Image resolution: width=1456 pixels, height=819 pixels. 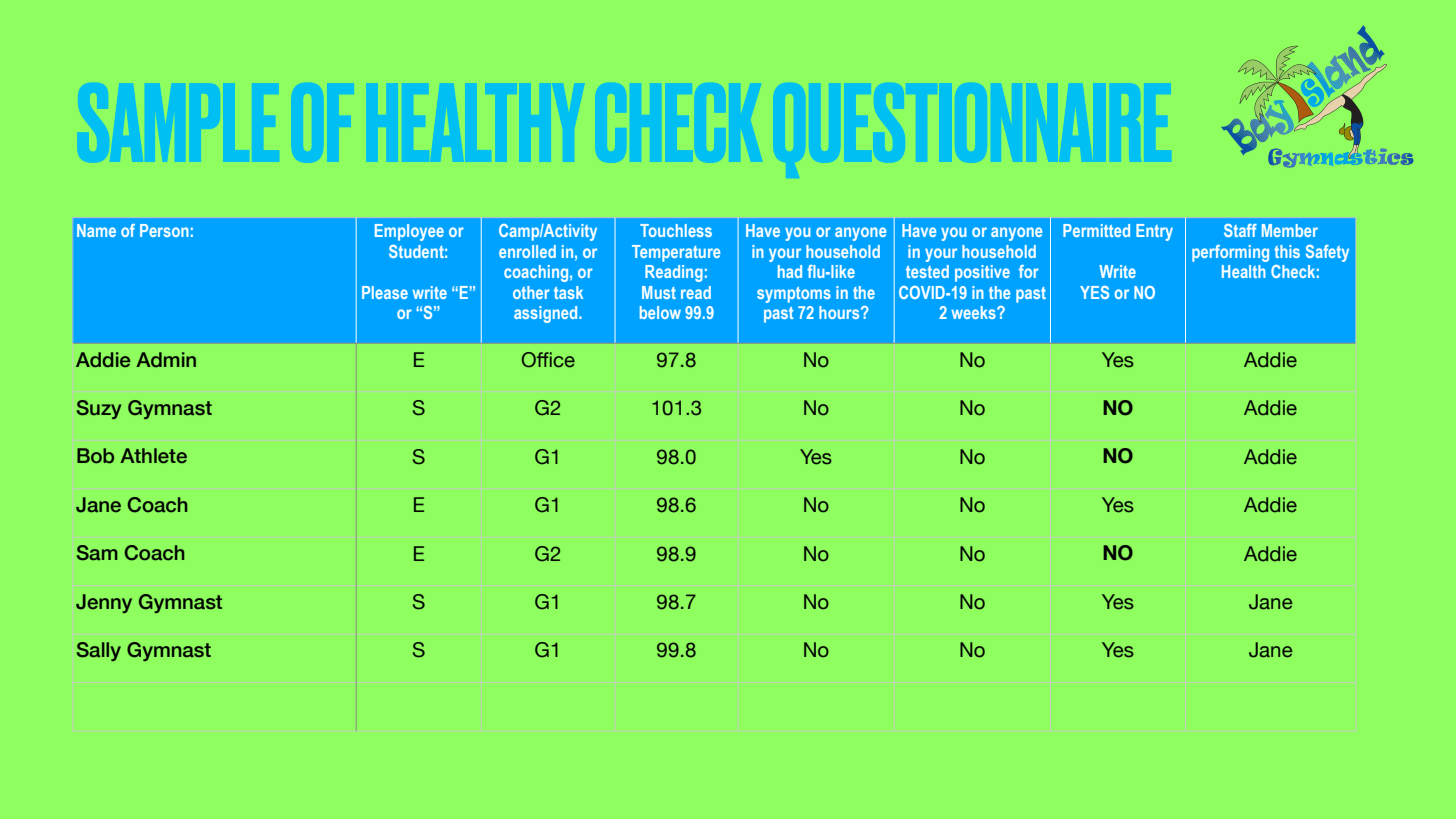 What do you see at coordinates (975, 312) in the screenshot?
I see `weeks` at bounding box center [975, 312].
